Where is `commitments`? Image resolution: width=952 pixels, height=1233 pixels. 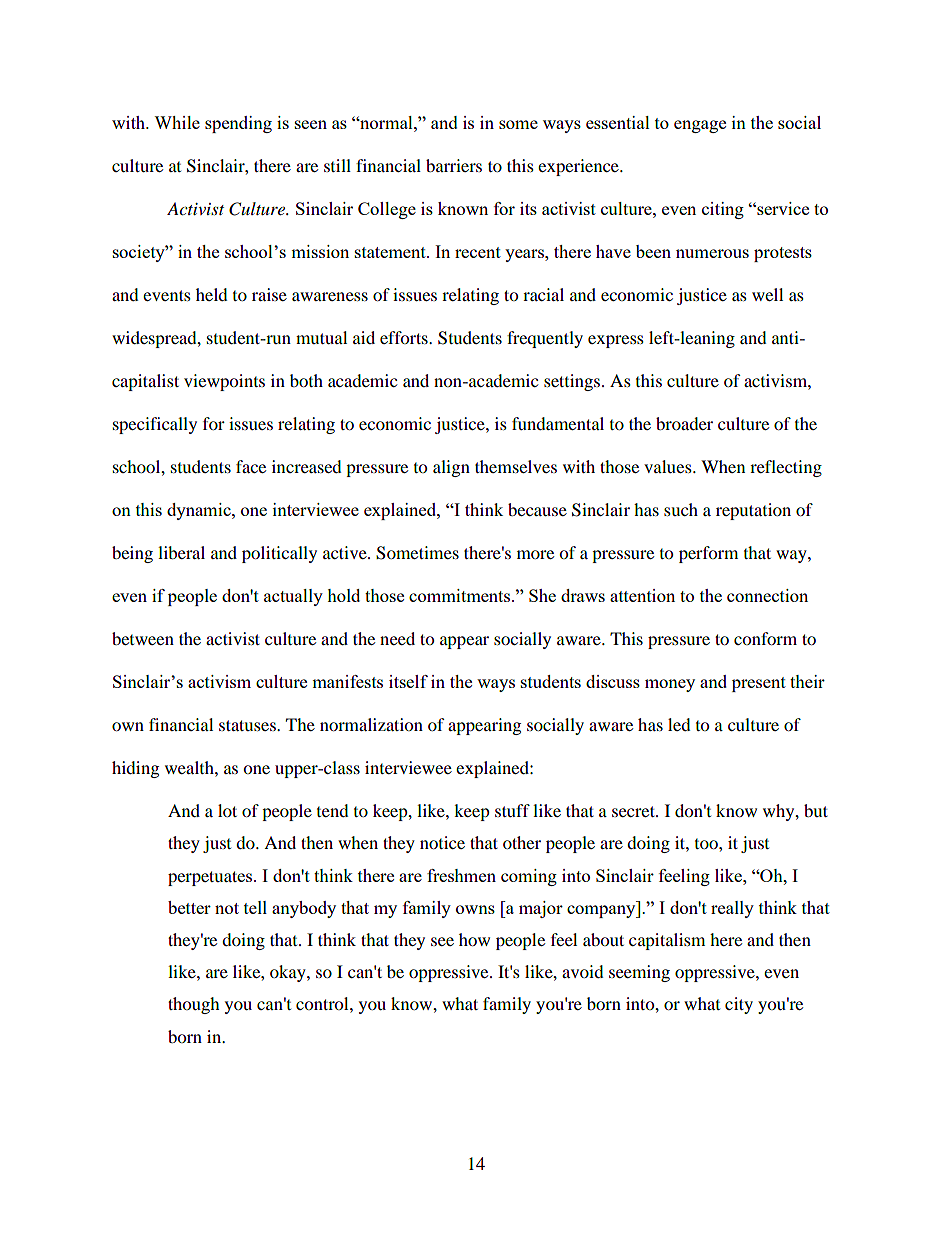
commitments is located at coordinates (461, 595).
